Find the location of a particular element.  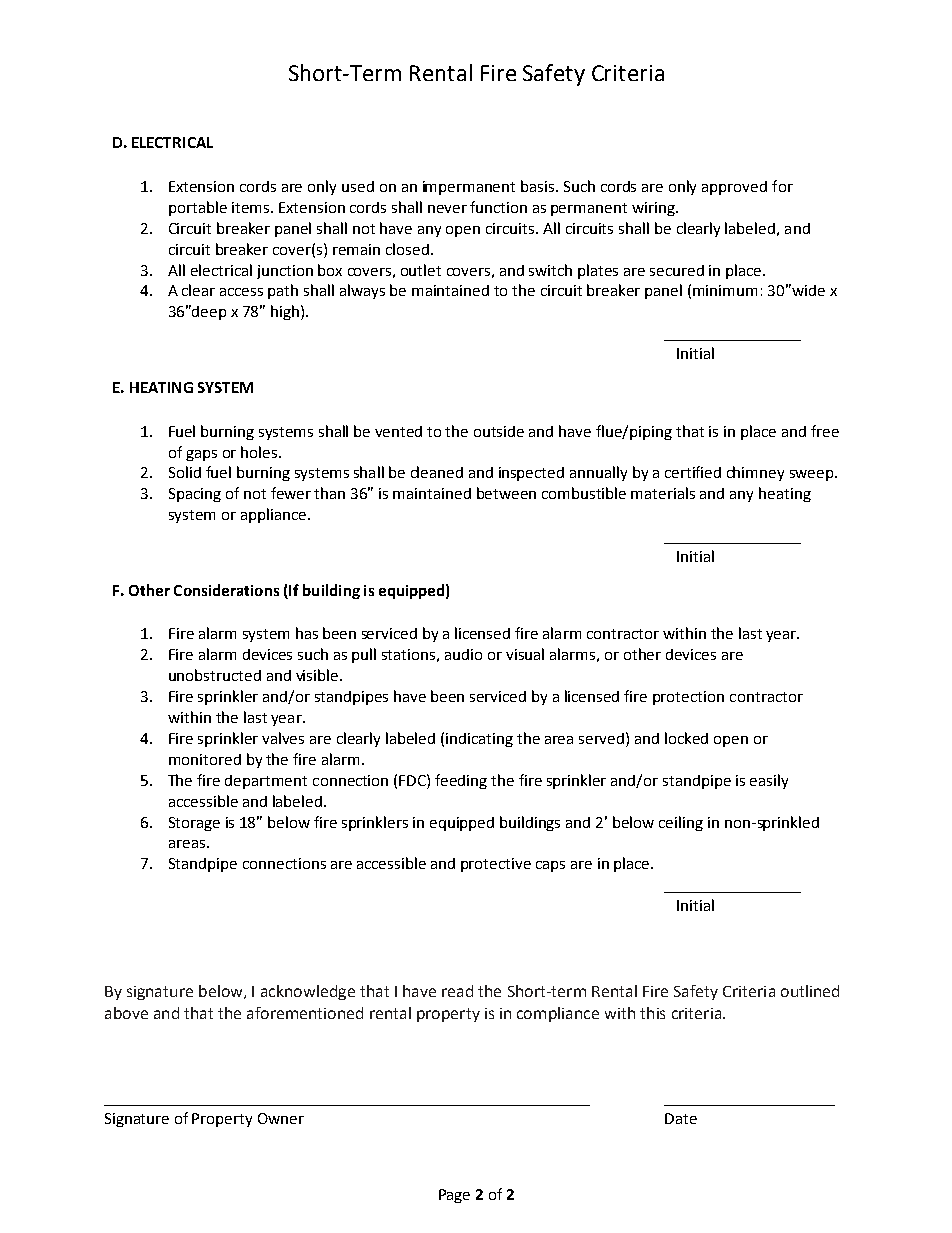

chimney is located at coordinates (755, 473).
